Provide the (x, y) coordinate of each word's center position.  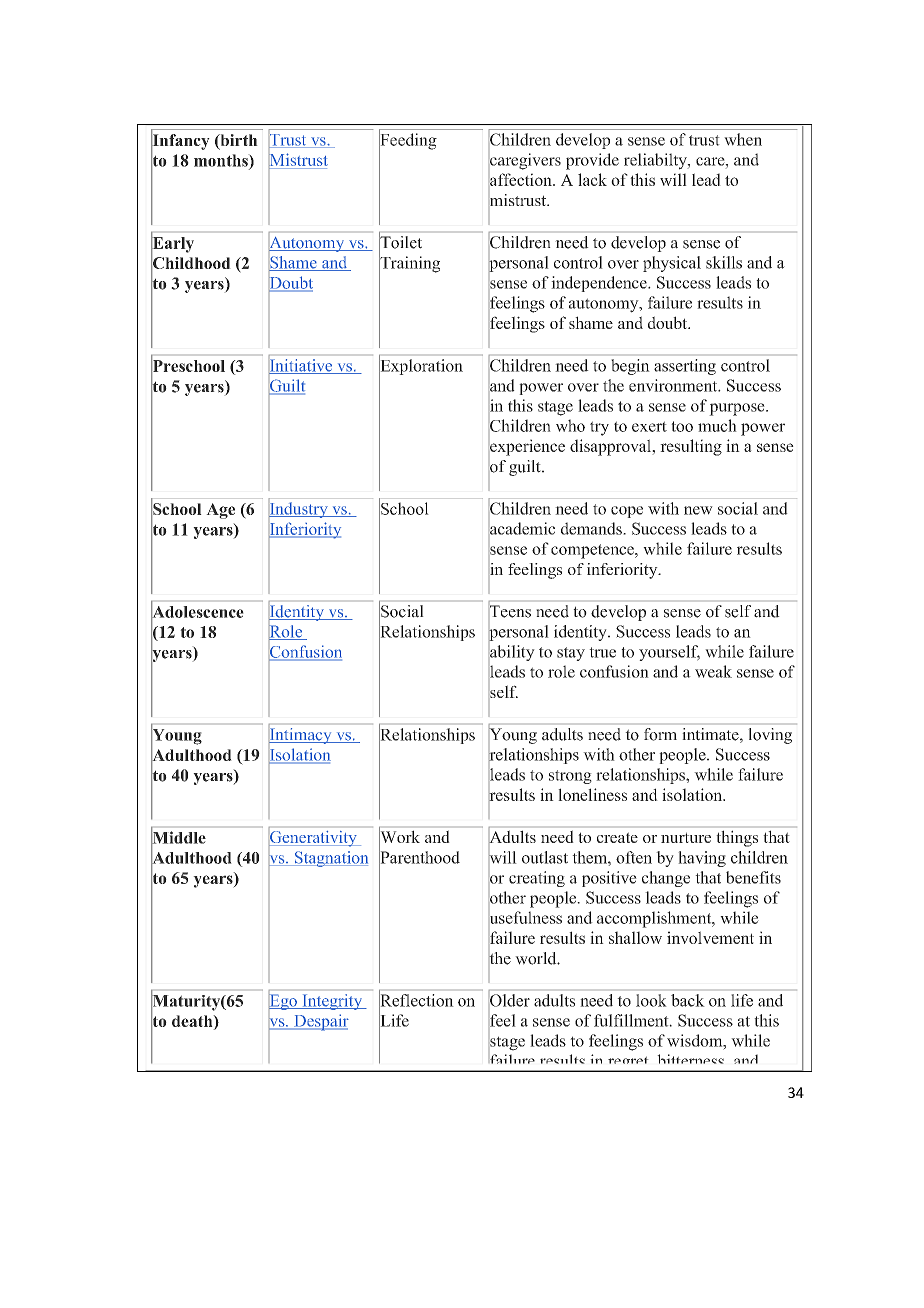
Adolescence (197, 611)
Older (510, 1000)
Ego (284, 1002)
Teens (510, 611)
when (743, 139)
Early (172, 244)
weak (713, 671)
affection (522, 179)
